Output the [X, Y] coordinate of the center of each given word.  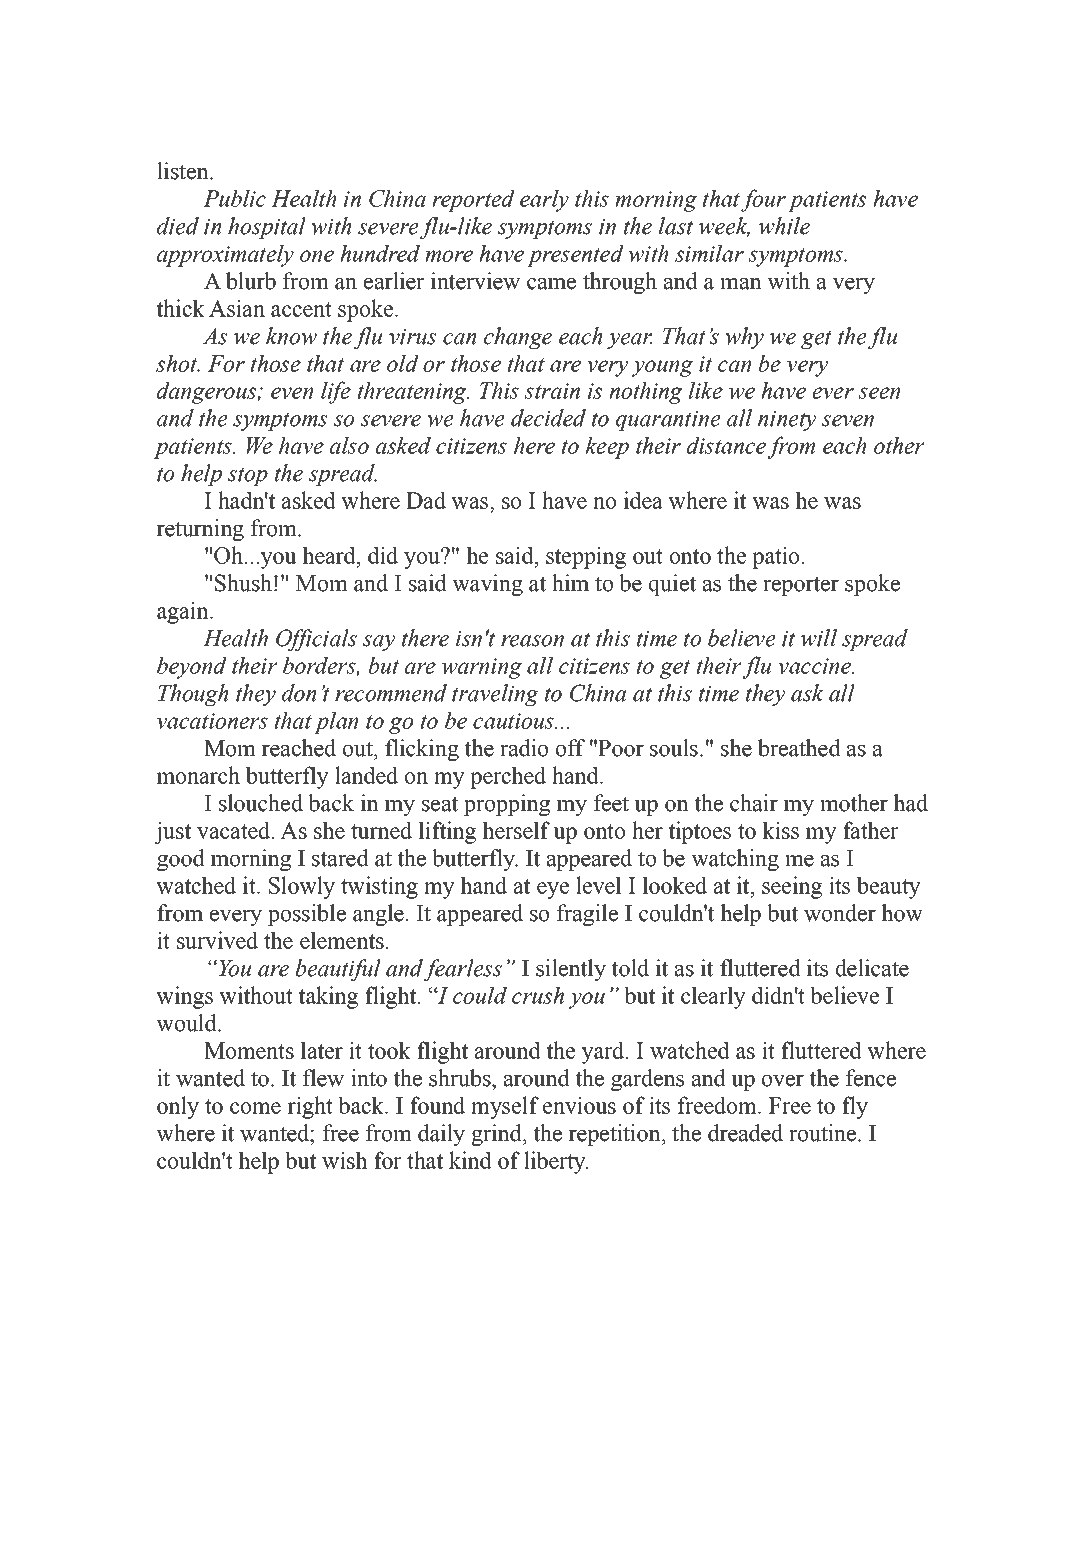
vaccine [815, 666]
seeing [792, 887]
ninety [787, 421]
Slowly [302, 887]
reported [473, 200]
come [255, 1108]
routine [824, 1133]
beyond [192, 667]
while [784, 226]
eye [553, 890]
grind [497, 1135]
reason [532, 641]
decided [548, 418]
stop [248, 476]
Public [234, 198]
